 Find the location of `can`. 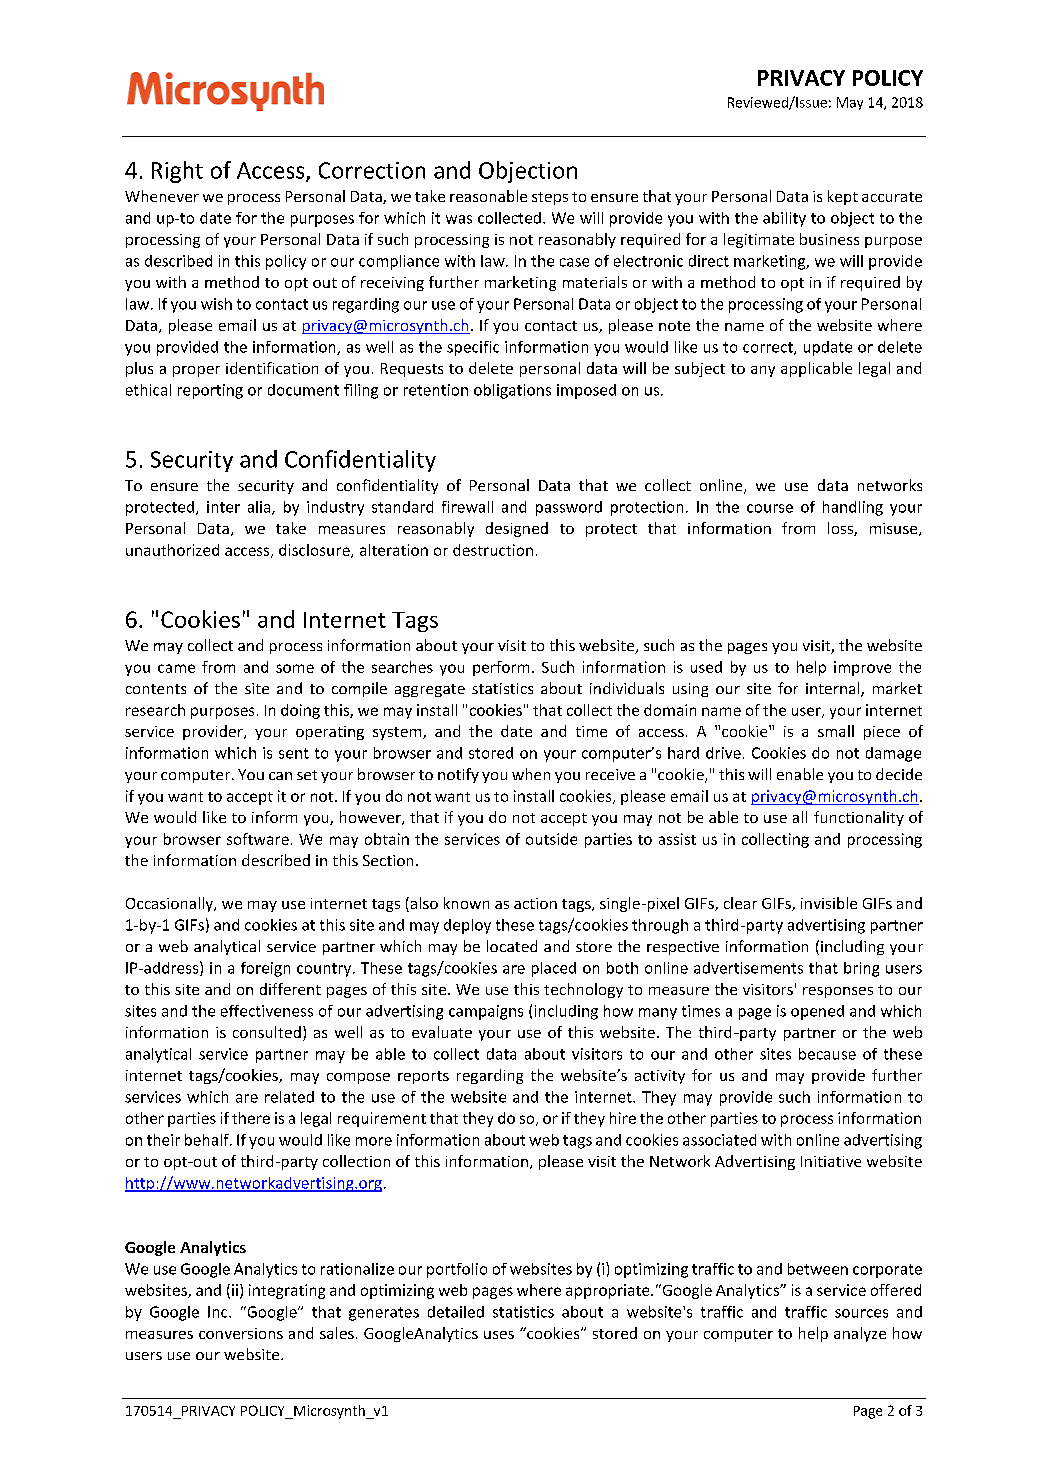

can is located at coordinates (280, 776).
